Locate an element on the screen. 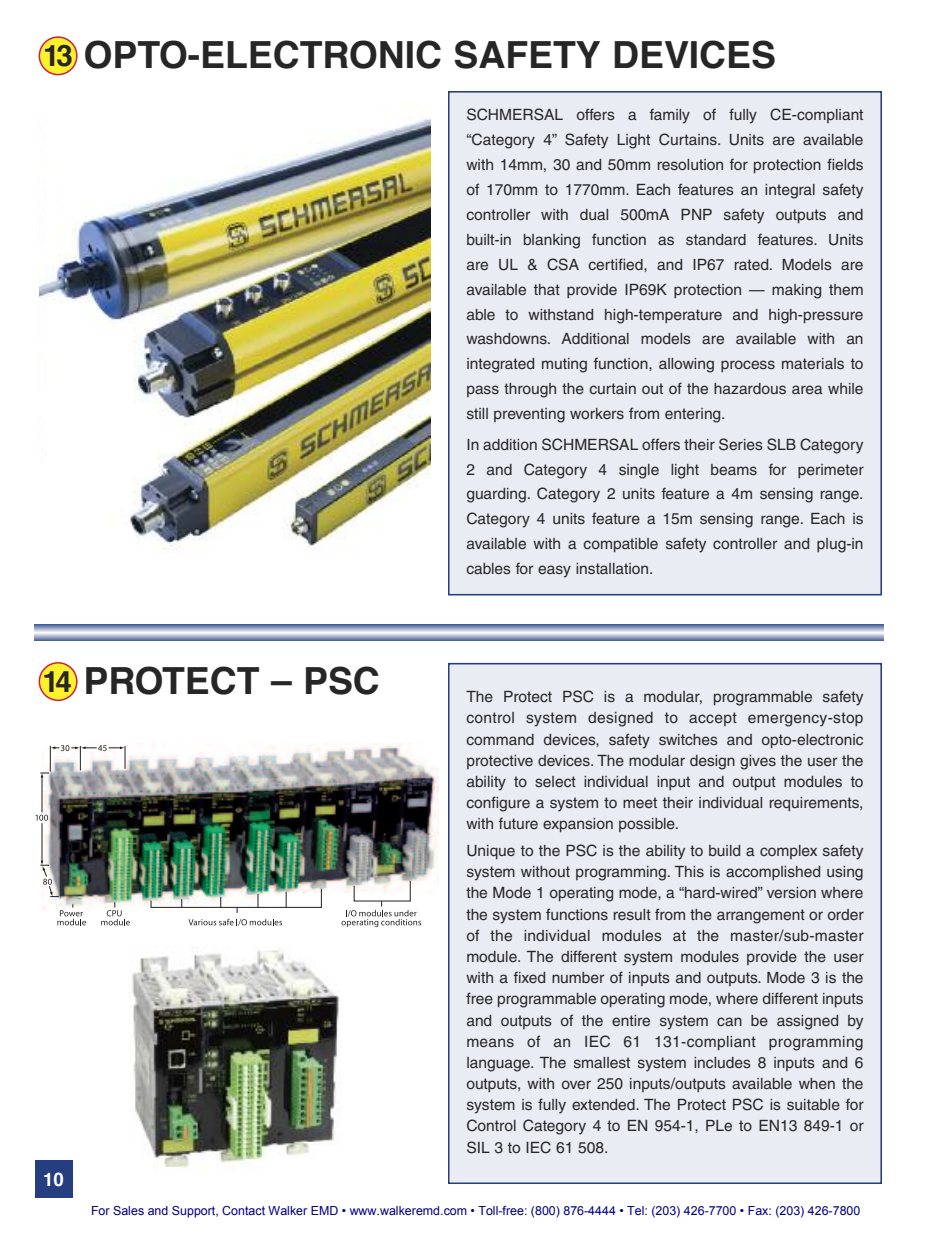  This is located at coordinates (689, 871).
